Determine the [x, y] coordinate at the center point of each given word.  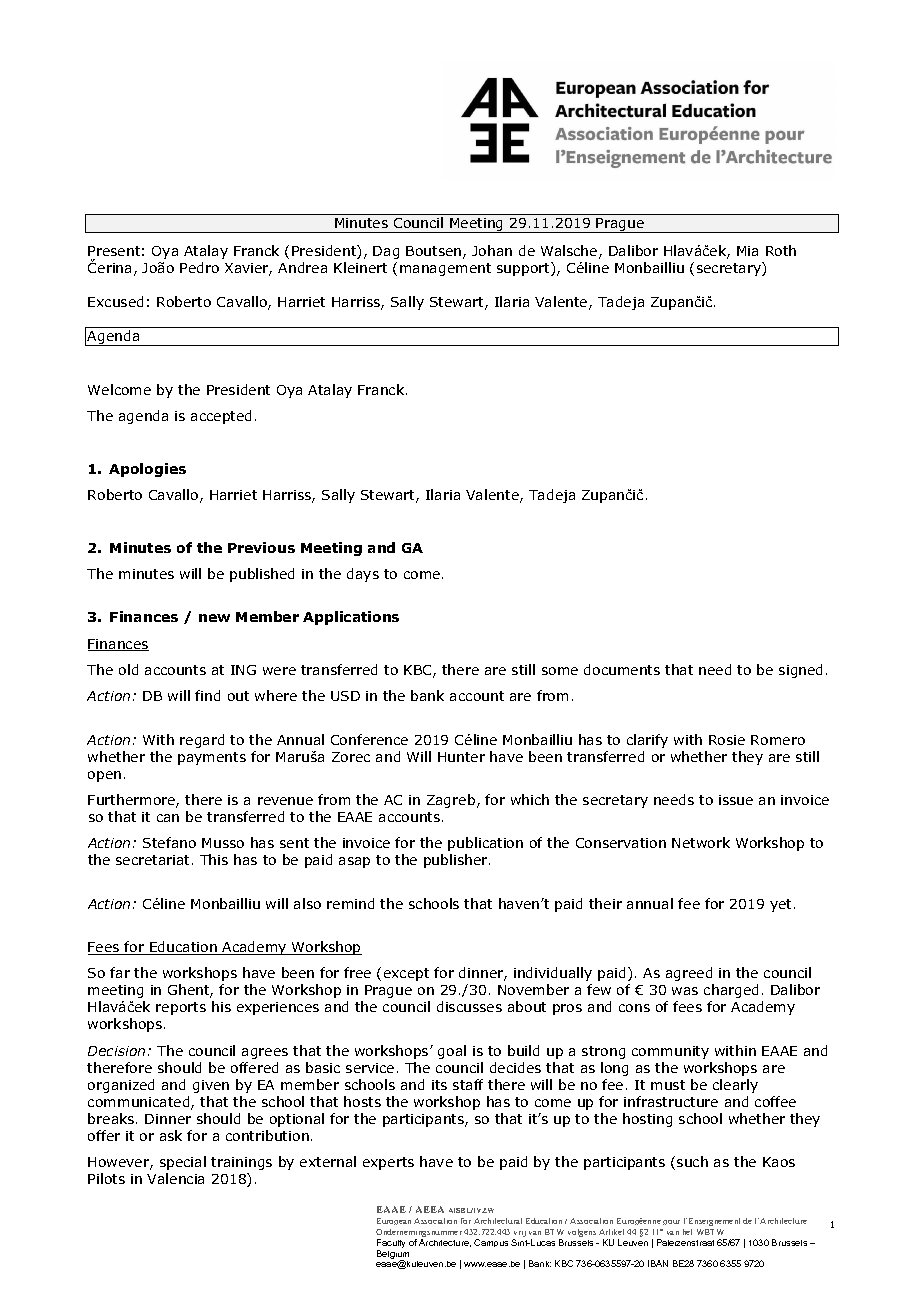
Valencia [175, 1178]
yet [780, 905]
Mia [747, 251]
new [214, 618]
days [363, 575]
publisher [457, 861]
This [214, 859]
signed [800, 671]
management [445, 269]
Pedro [199, 267]
